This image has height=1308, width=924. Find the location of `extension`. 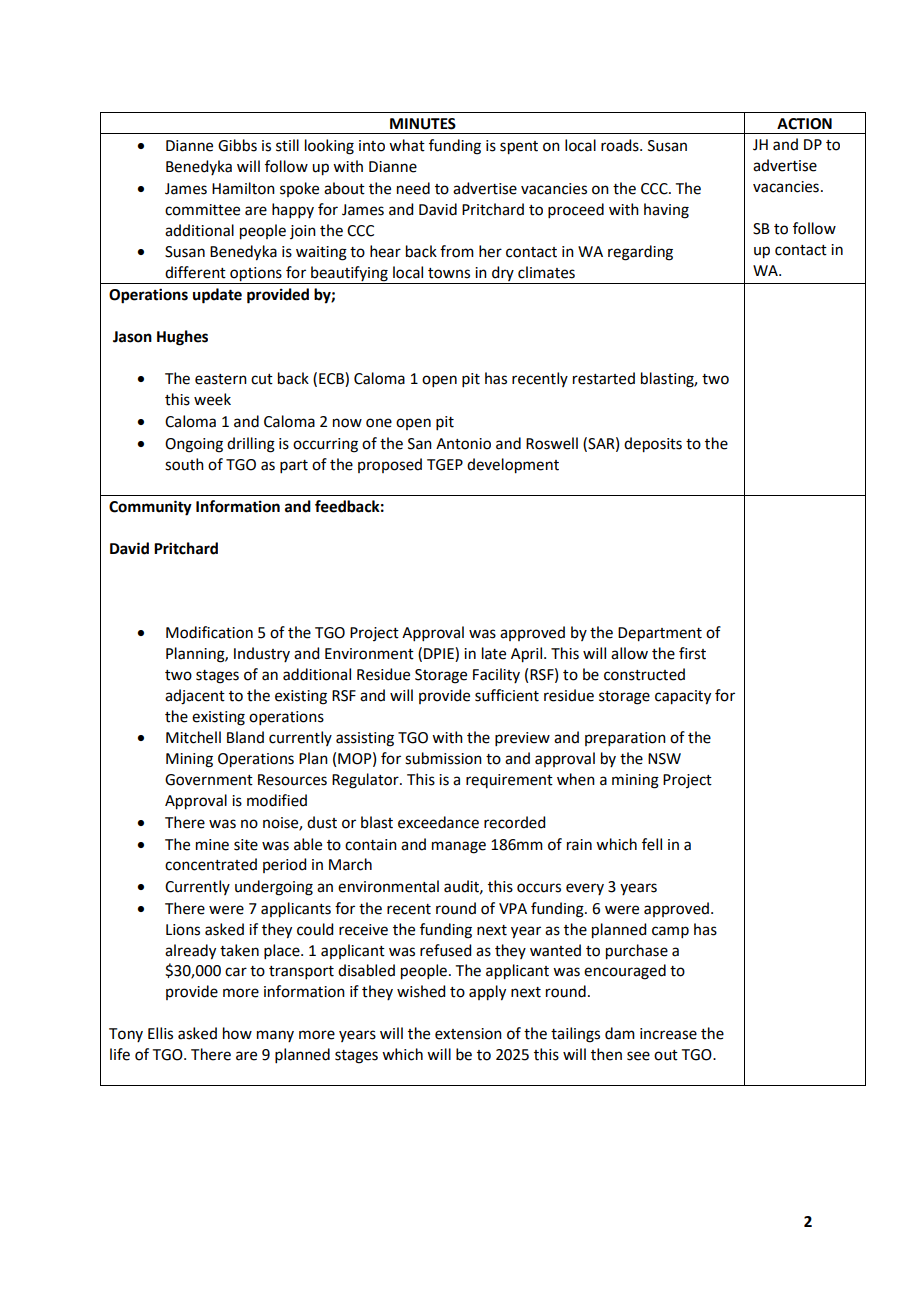

extension is located at coordinates (468, 1034).
